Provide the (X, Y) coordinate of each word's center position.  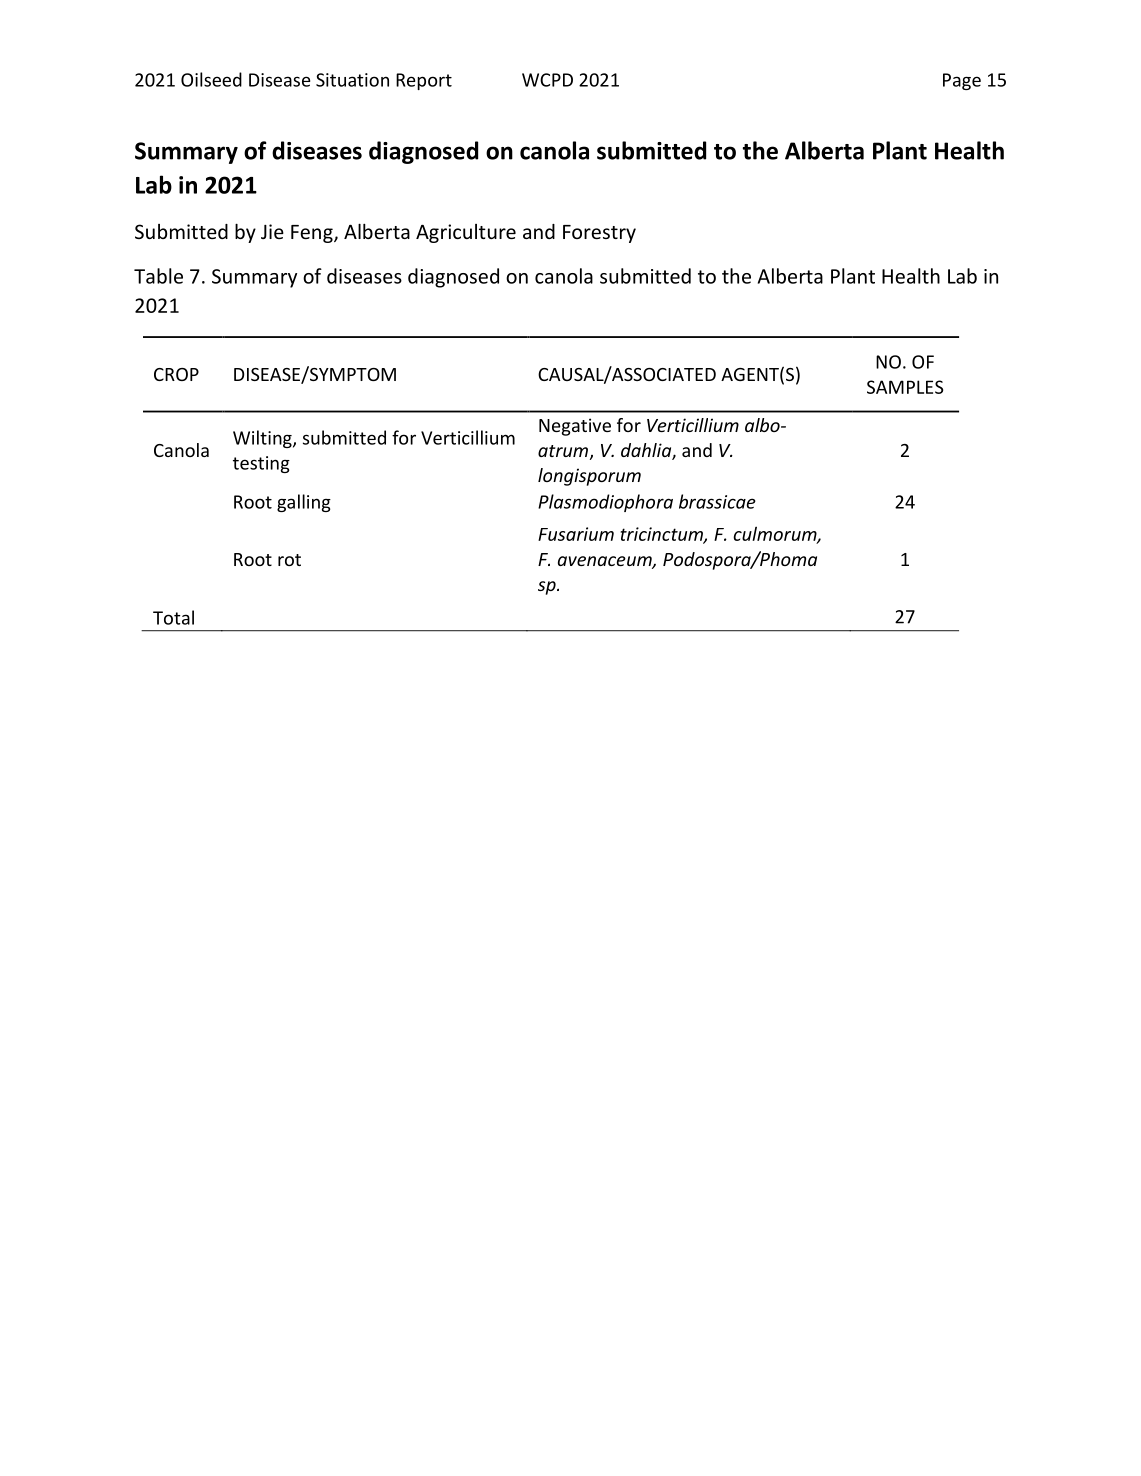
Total (173, 617)
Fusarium (576, 534)
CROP (176, 374)
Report (424, 81)
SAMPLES (905, 387)
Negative (575, 427)
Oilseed (211, 79)
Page (962, 81)
